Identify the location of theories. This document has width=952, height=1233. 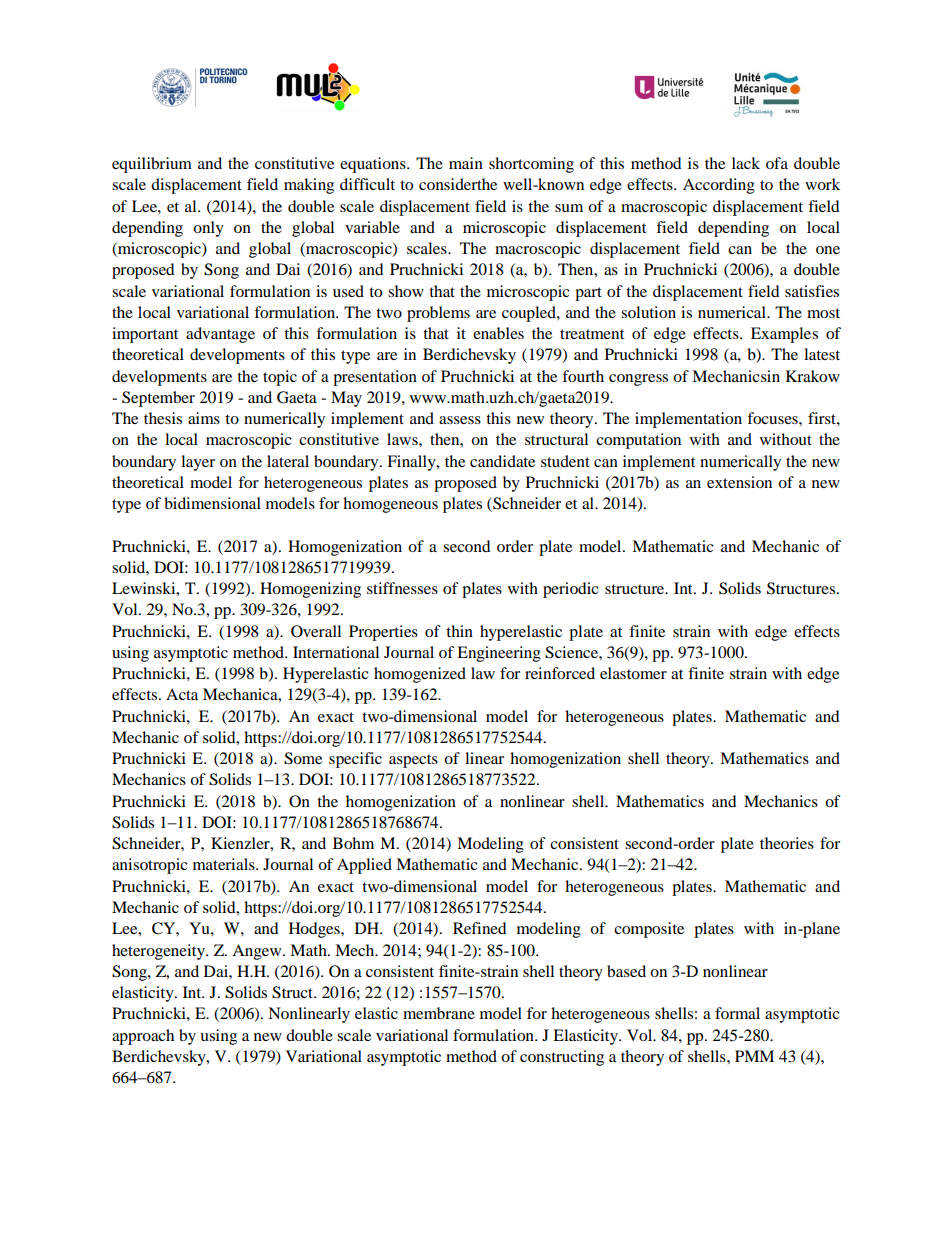
(787, 843).
